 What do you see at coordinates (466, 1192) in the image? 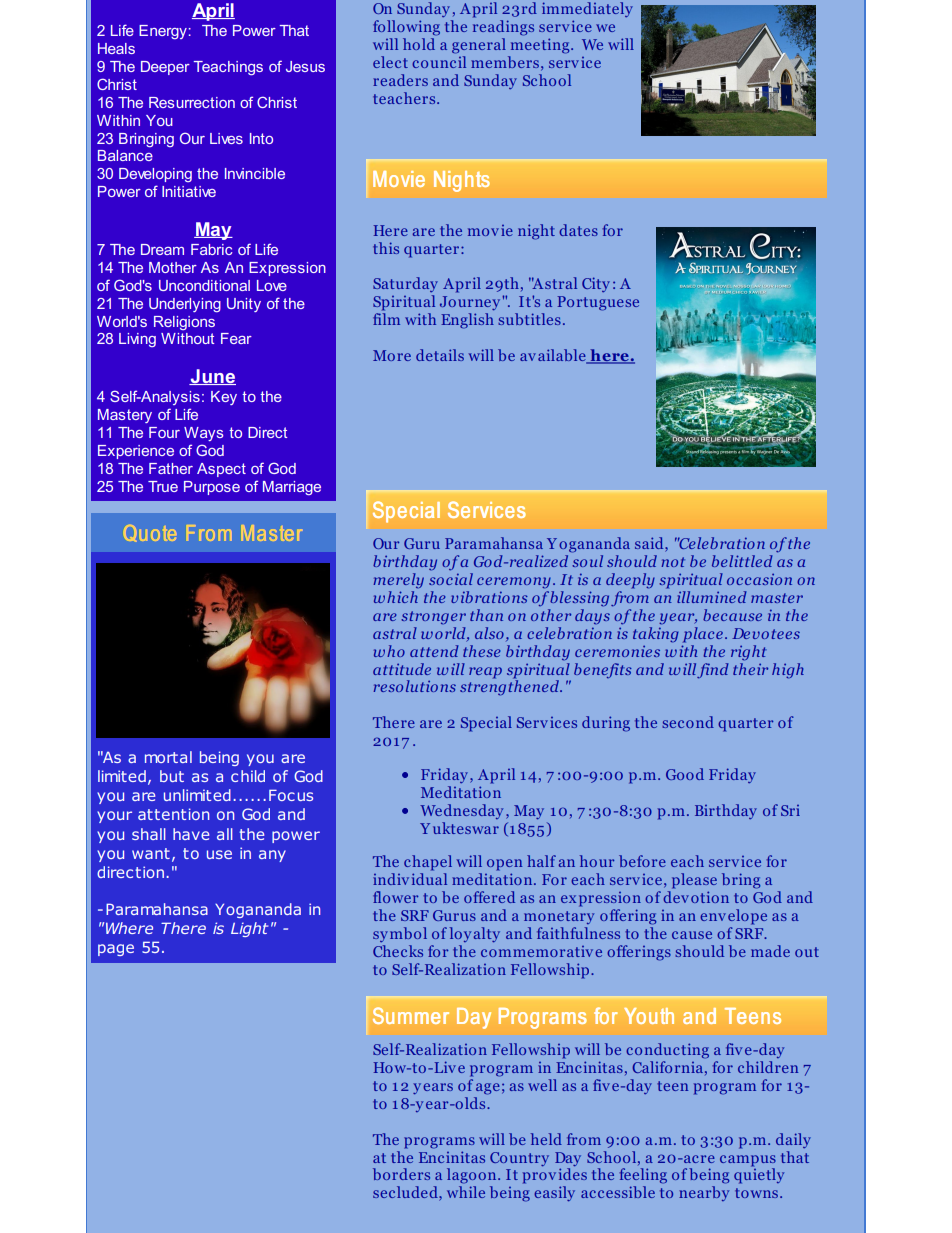
I see `while` at bounding box center [466, 1192].
